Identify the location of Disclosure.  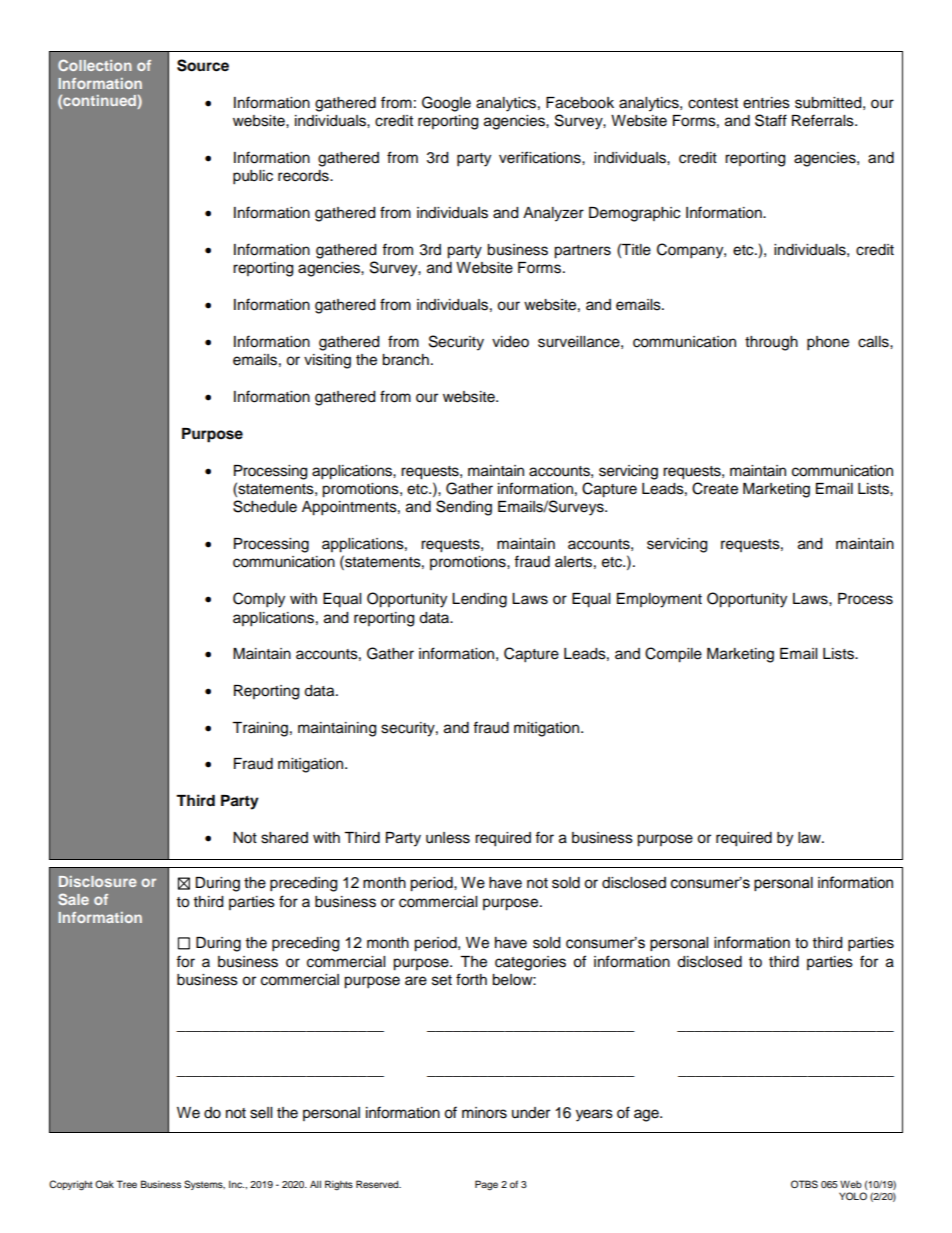
(98, 881).
